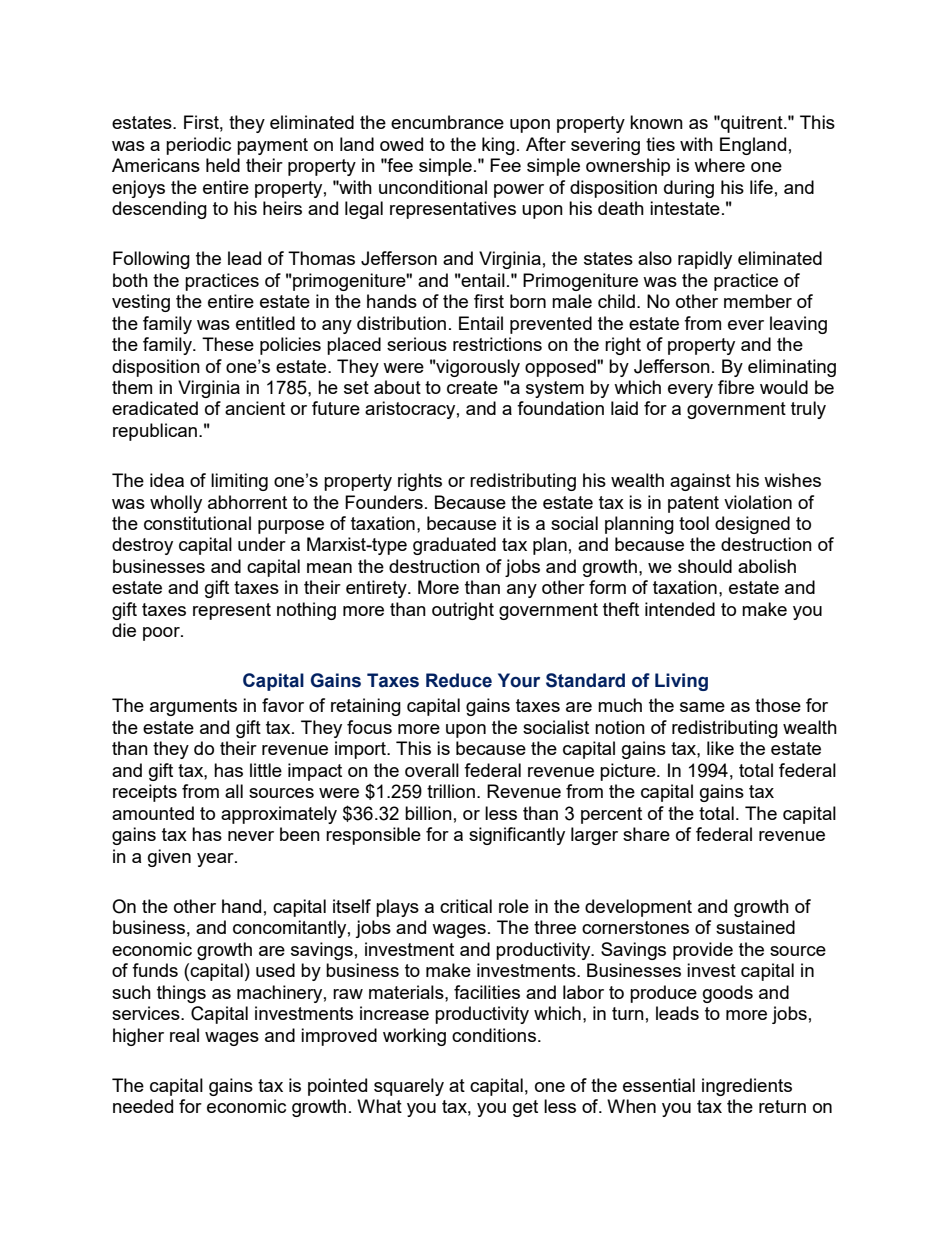 This screenshot has height=1233, width=952. I want to click on intended, so click(680, 609).
